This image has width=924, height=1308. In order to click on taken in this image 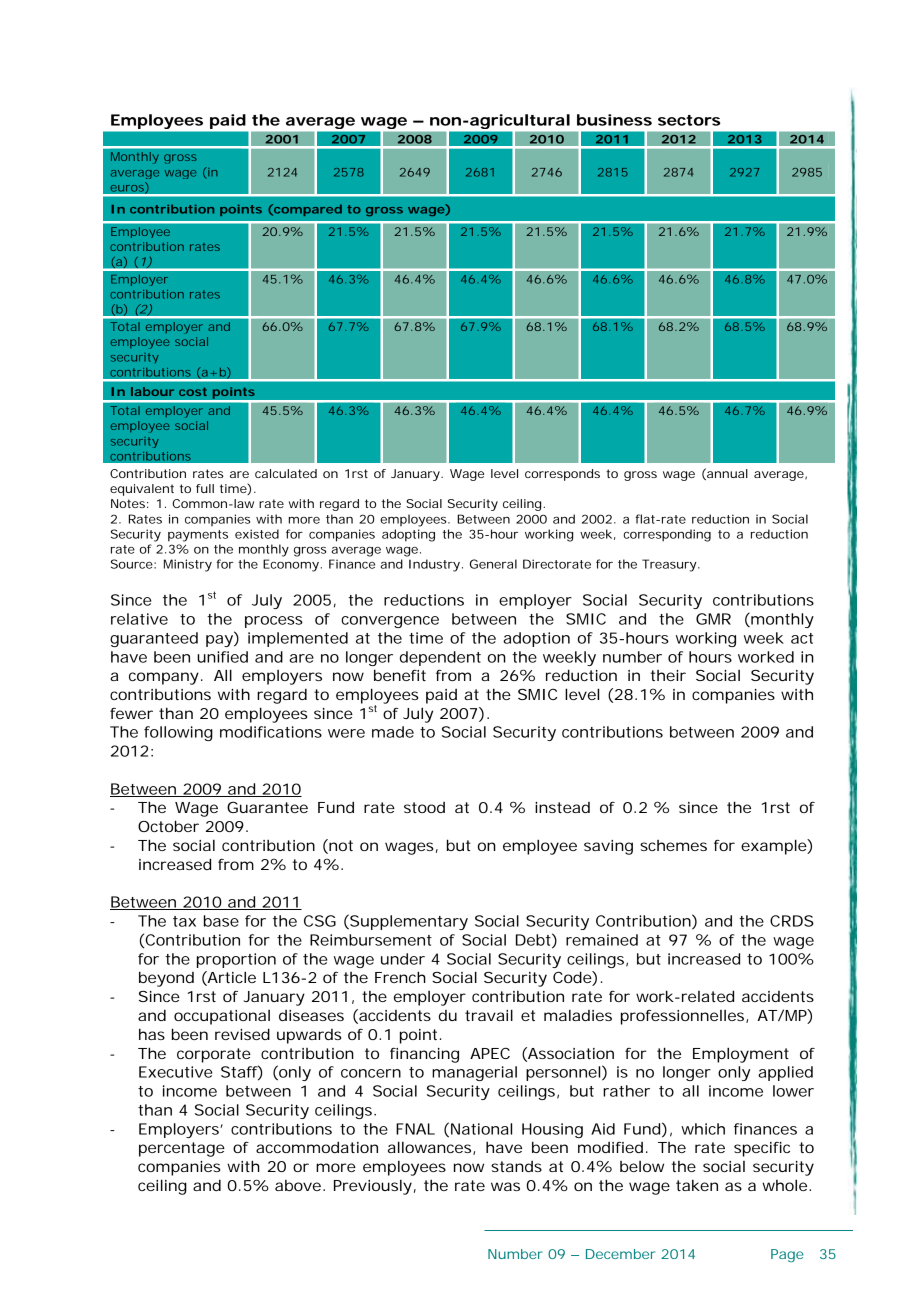, I will do `click(697, 1185)`.
